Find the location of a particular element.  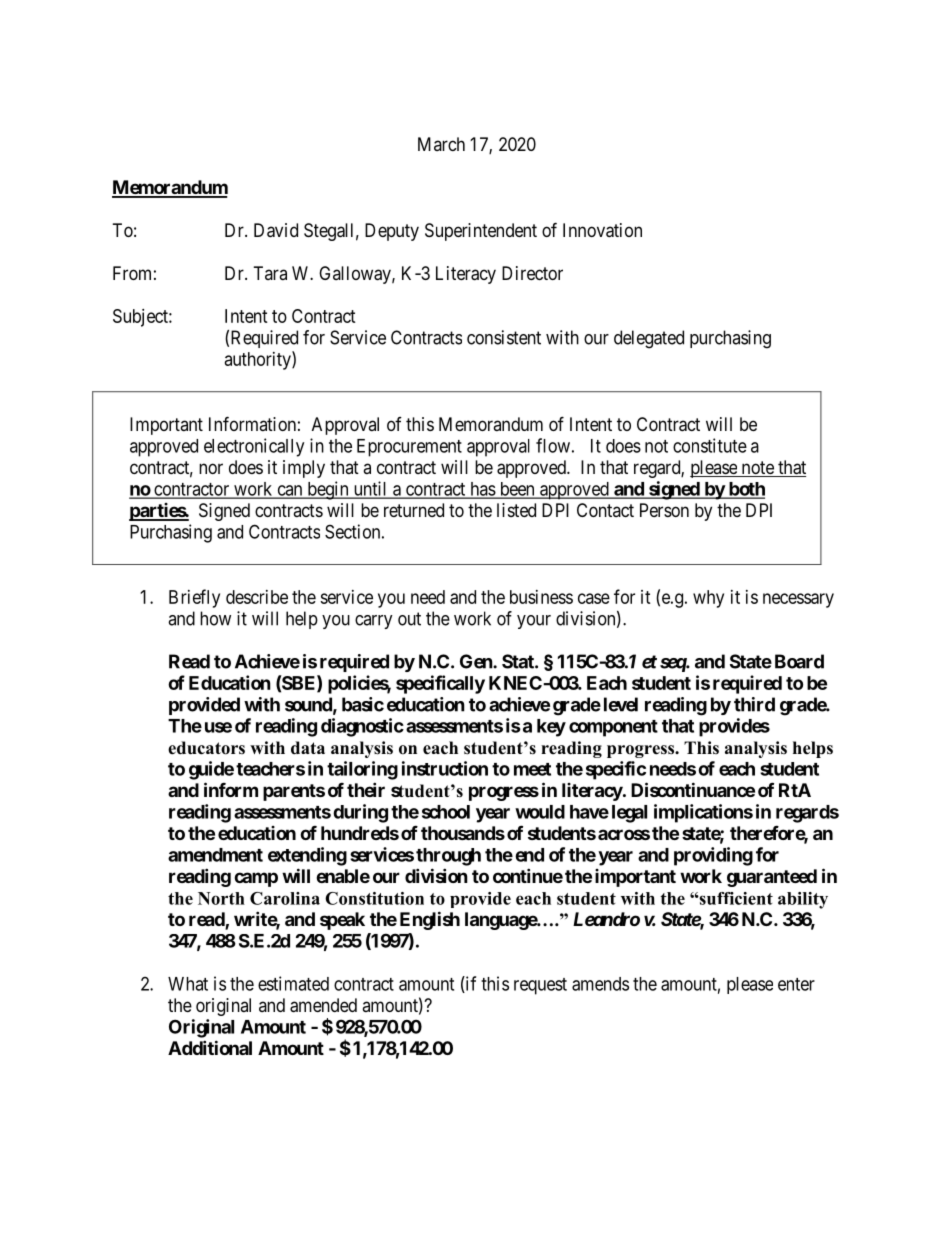

been is located at coordinates (517, 490).
